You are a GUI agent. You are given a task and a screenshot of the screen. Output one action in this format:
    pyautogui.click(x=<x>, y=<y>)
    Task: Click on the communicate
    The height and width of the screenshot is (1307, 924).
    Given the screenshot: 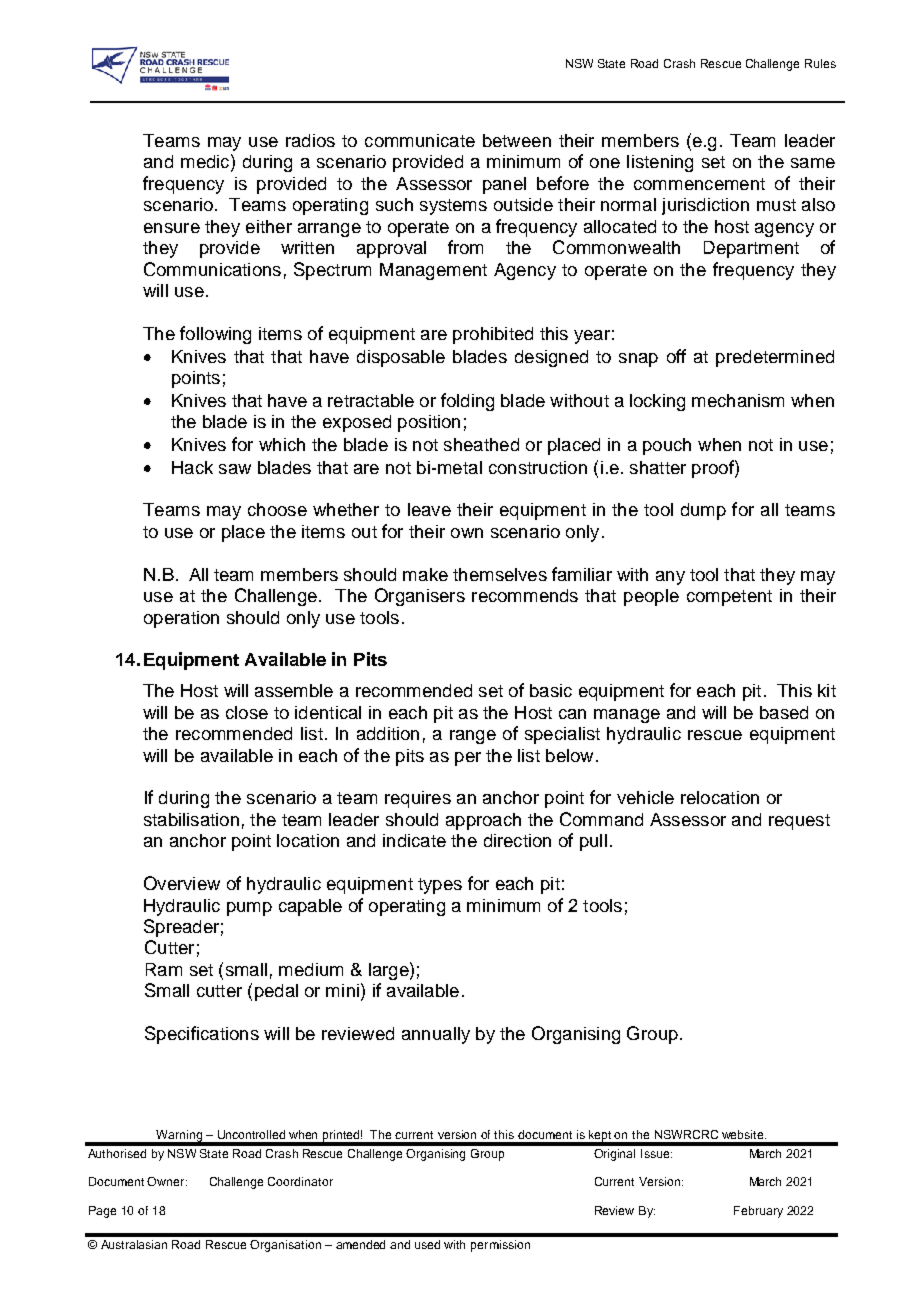 What is the action you would take?
    pyautogui.click(x=420, y=140)
